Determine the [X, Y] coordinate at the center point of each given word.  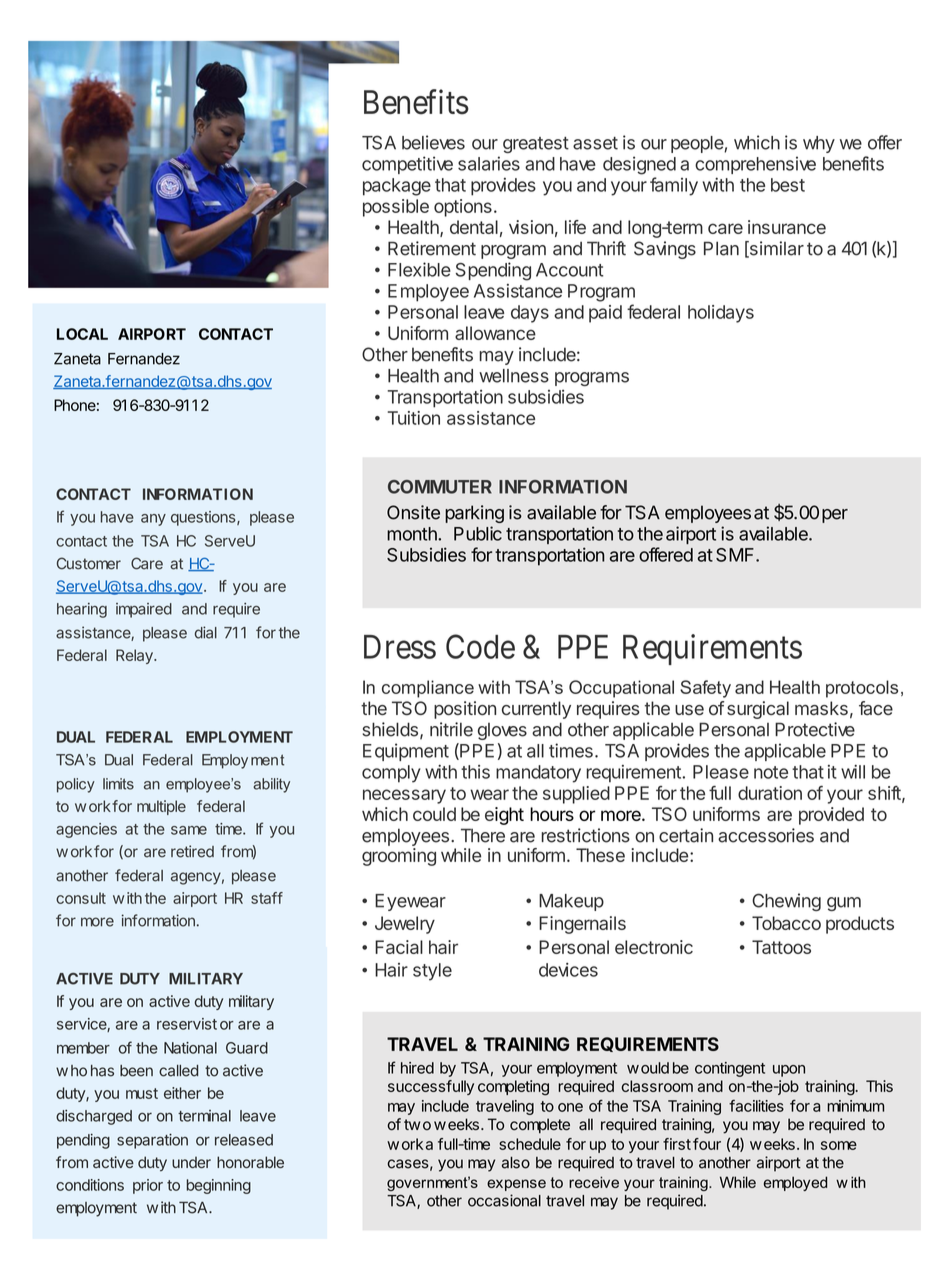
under [191, 1162]
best [788, 185]
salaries [489, 163]
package [397, 187]
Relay [135, 656]
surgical [758, 710]
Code [480, 646]
